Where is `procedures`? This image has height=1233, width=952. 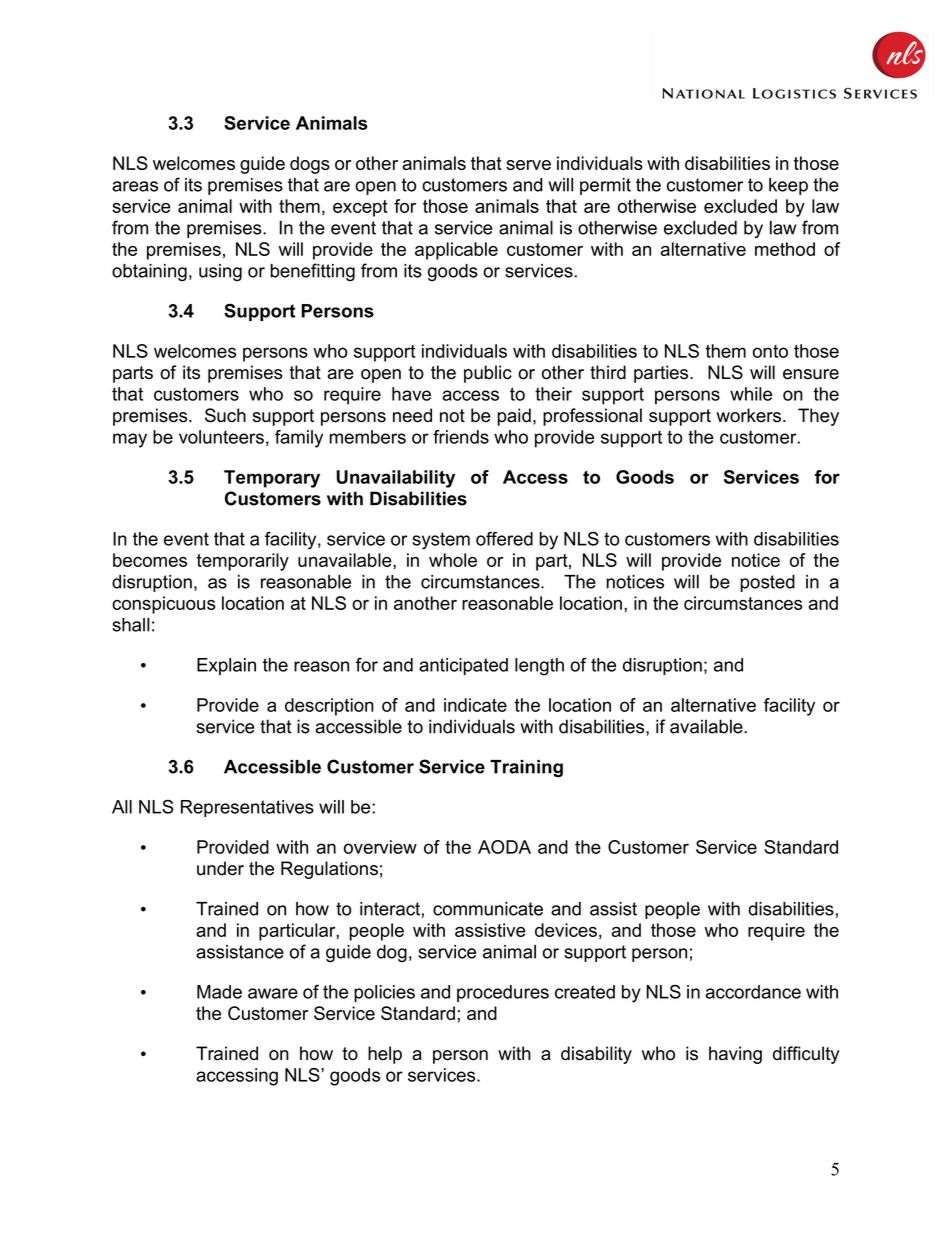
procedures is located at coordinates (503, 993).
